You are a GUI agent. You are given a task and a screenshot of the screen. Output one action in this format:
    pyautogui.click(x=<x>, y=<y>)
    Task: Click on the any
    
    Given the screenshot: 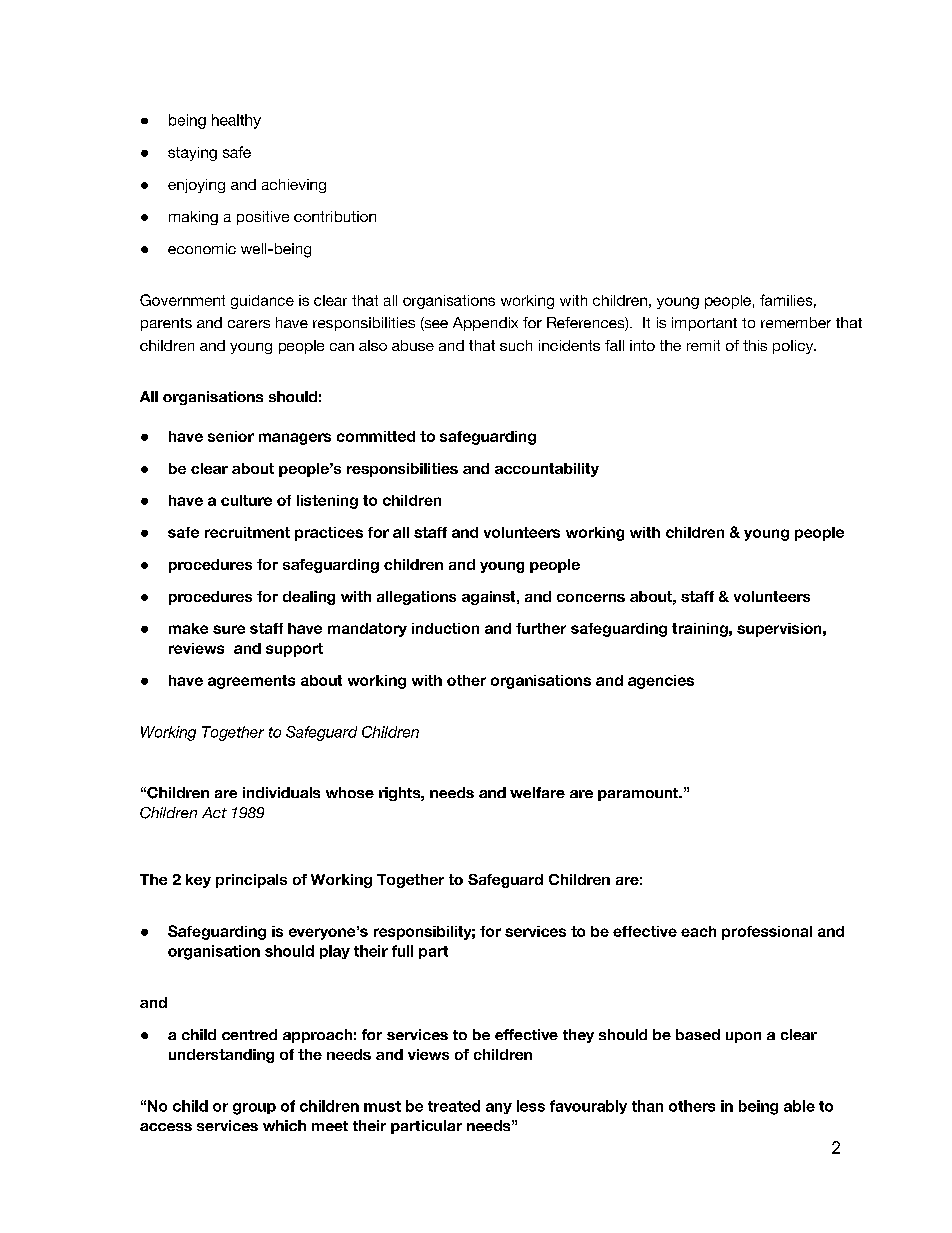 What is the action you would take?
    pyautogui.click(x=499, y=1108)
